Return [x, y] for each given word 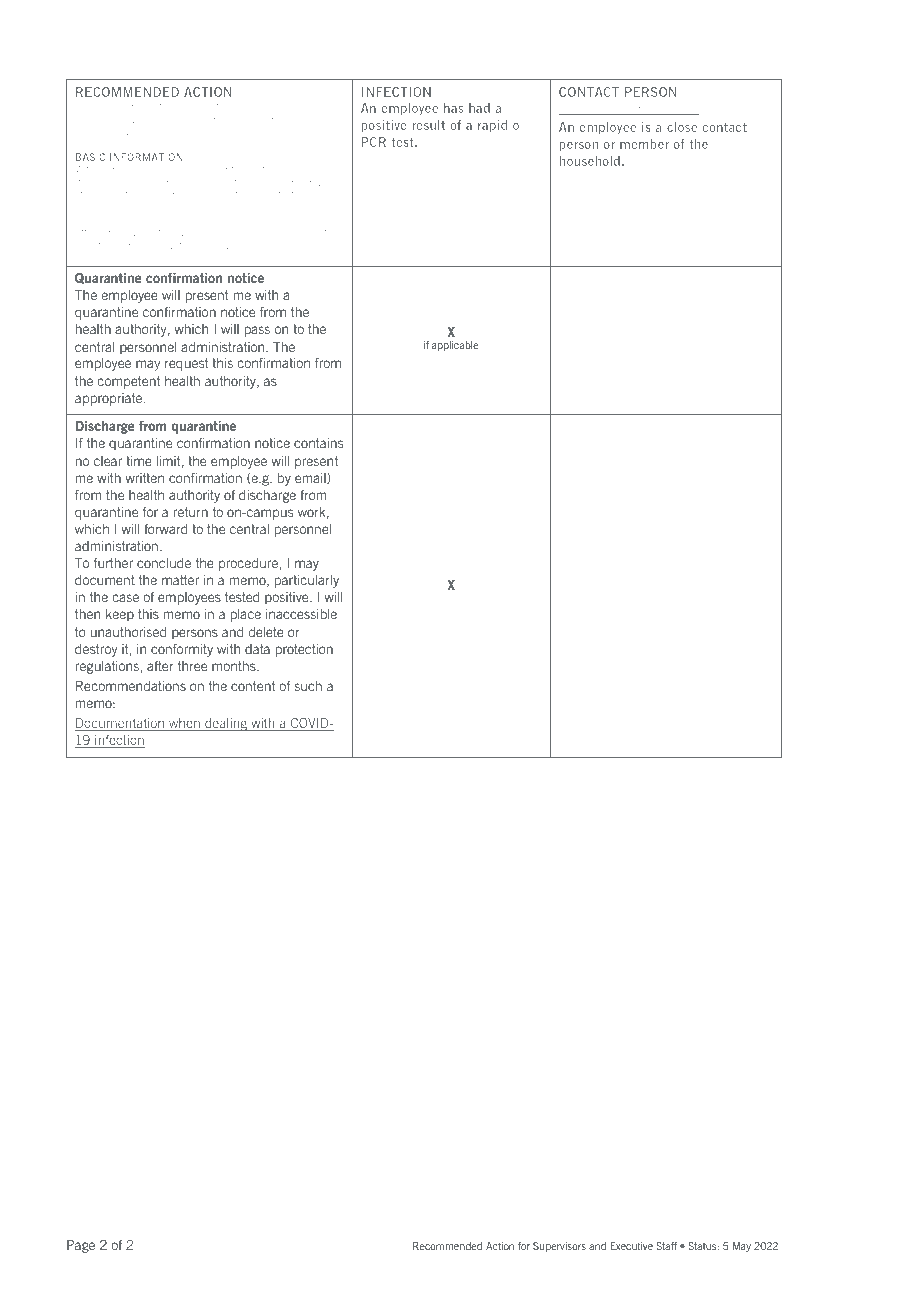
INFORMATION [146, 157]
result [428, 125]
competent [129, 382]
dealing [226, 724]
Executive [632, 1246]
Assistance [584, 110]
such [308, 686]
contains [318, 443]
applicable [455, 346]
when [184, 724]
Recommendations [131, 686]
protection [304, 650]
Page [81, 1246]
